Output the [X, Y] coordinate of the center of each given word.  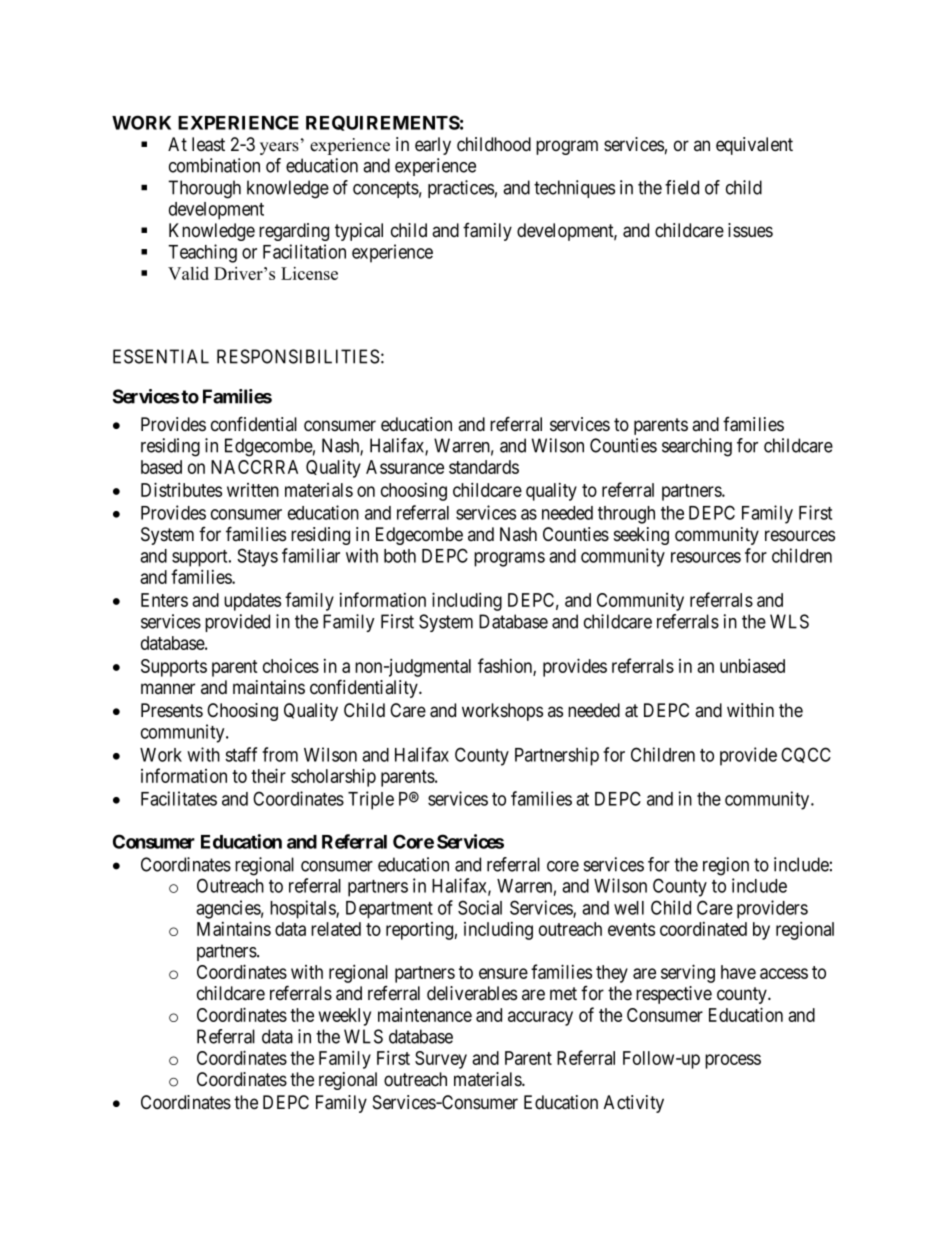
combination [214, 165]
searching [697, 447]
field [682, 187]
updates [252, 602]
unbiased [752, 665]
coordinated [703, 929]
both [400, 556]
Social [480, 907]
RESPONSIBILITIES [298, 356]
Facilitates [179, 798]
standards [484, 467]
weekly [345, 1017]
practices [461, 189]
